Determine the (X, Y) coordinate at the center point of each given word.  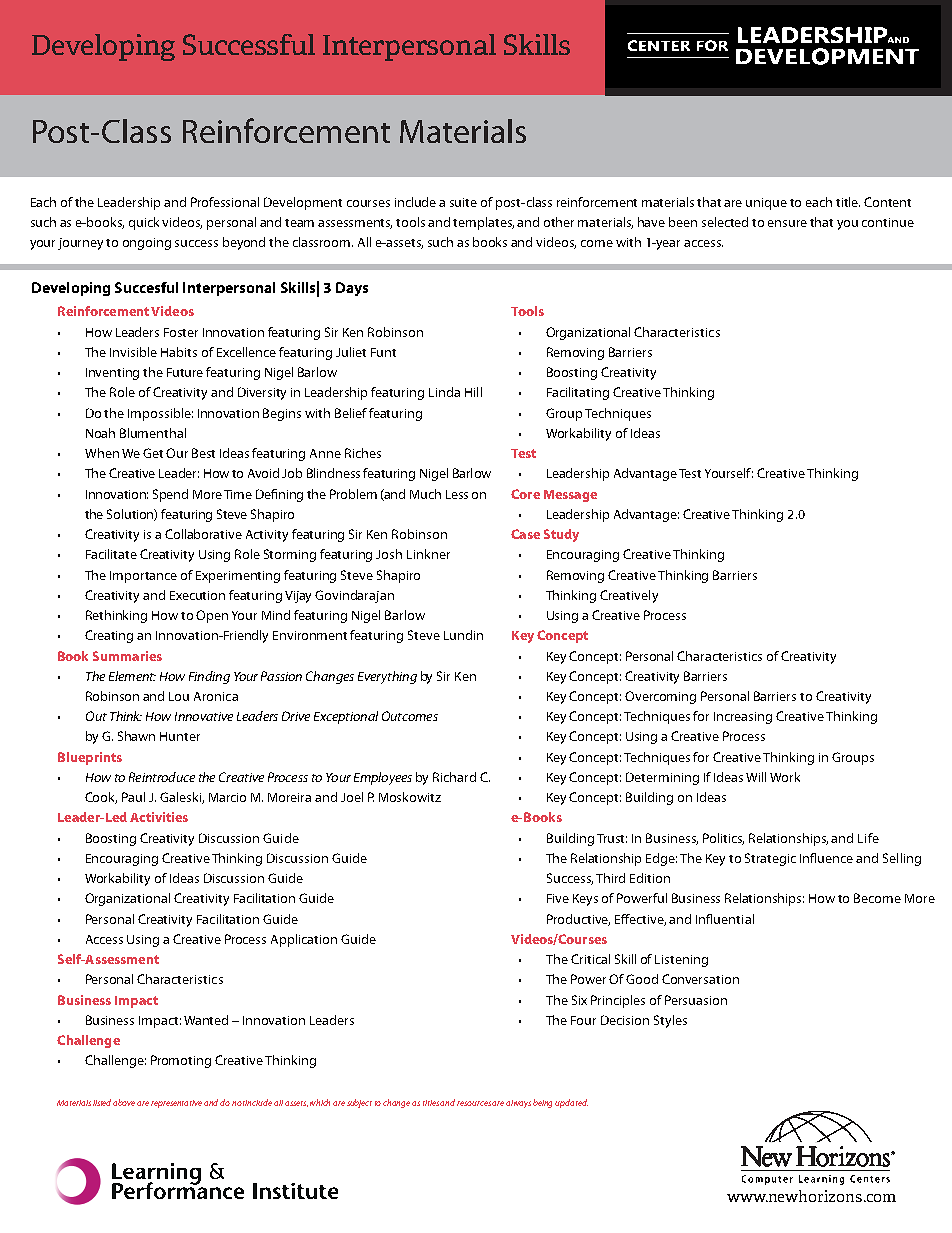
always (518, 1104)
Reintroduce (162, 777)
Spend (170, 495)
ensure (787, 223)
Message (570, 496)
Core (525, 494)
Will (756, 777)
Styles (670, 1021)
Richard (454, 777)
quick (144, 223)
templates (483, 223)
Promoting (181, 1061)
